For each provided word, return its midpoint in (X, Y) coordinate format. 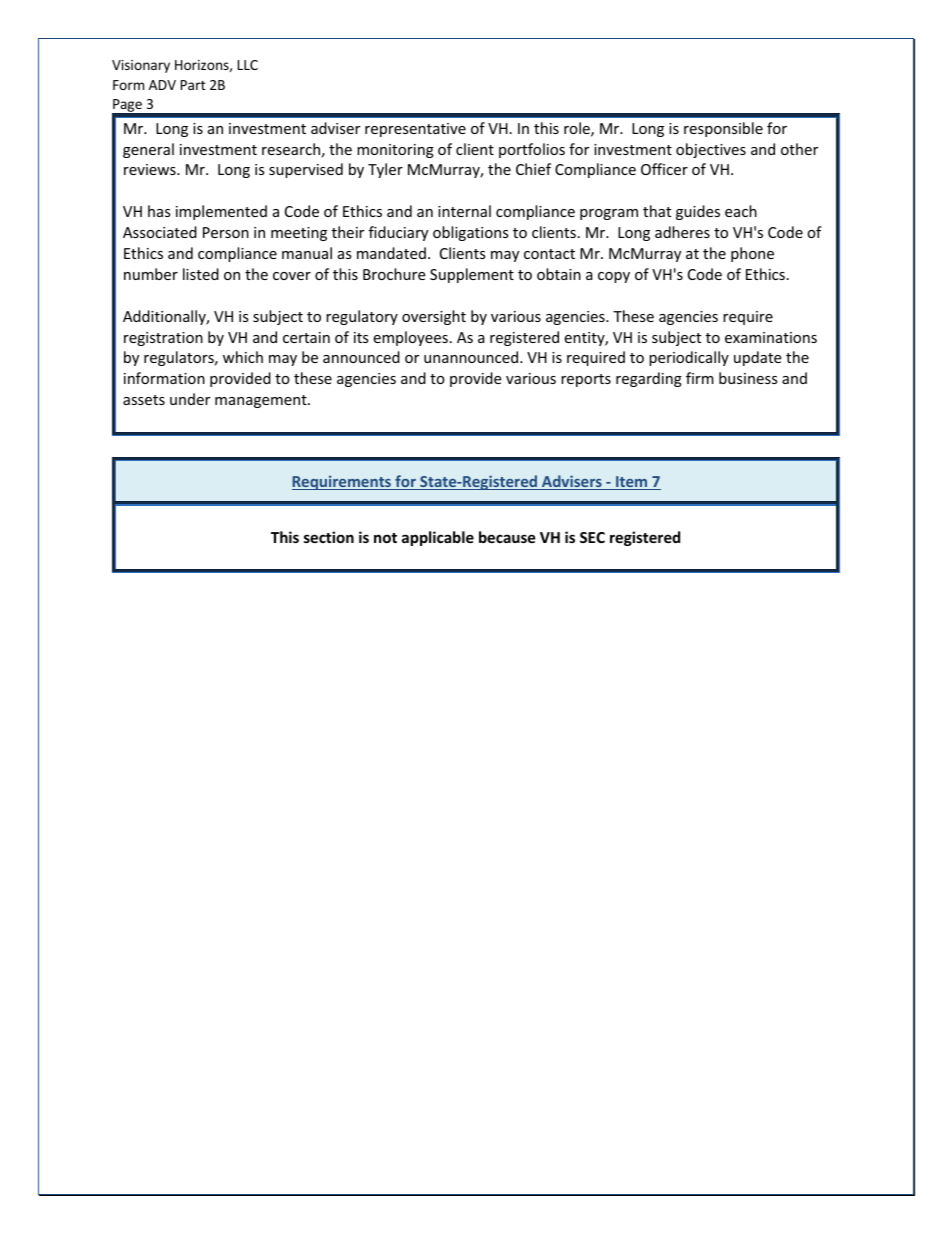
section (329, 537)
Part (193, 85)
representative (415, 130)
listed (201, 274)
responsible (723, 129)
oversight (434, 317)
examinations (771, 337)
